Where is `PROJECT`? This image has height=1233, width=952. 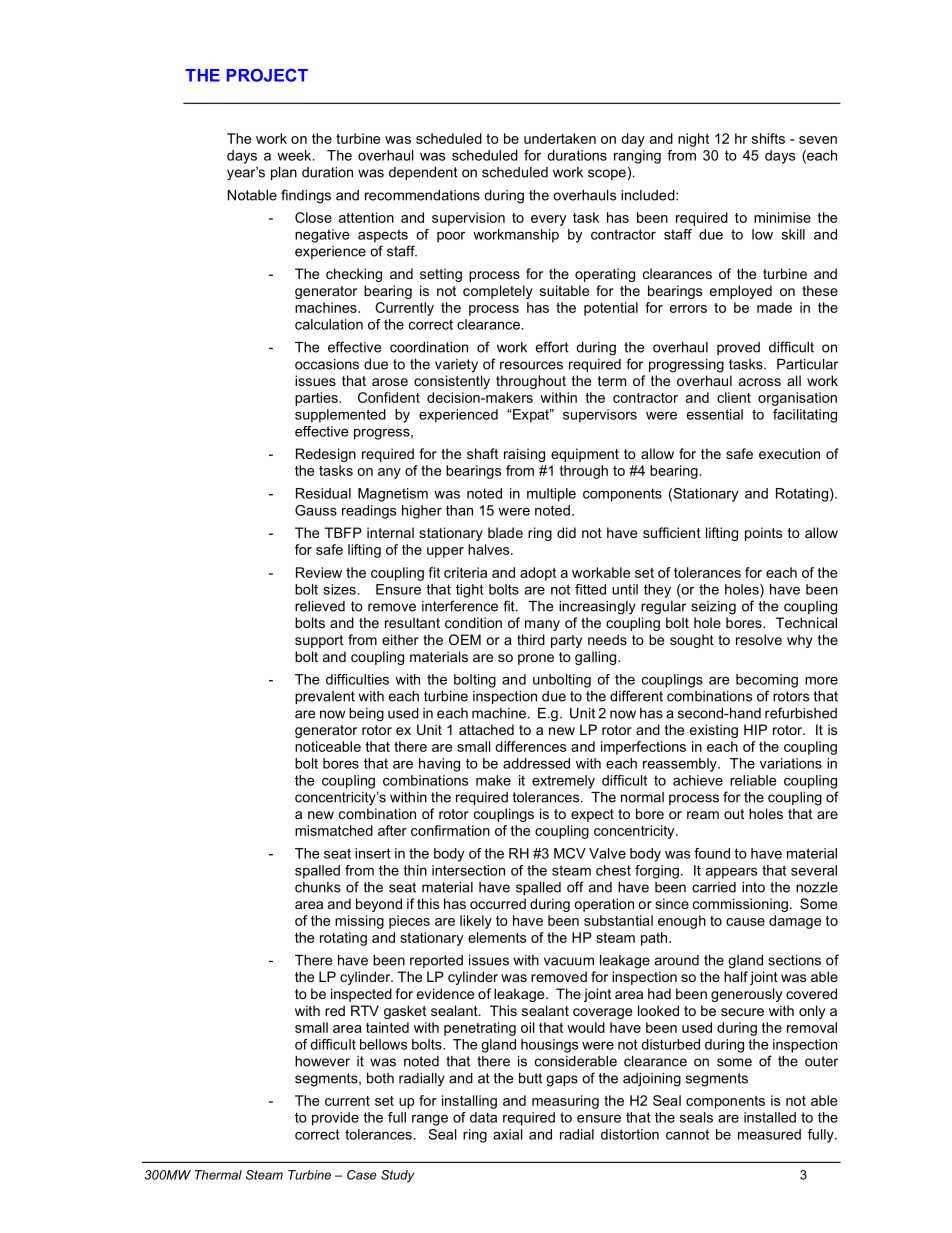
PROJECT is located at coordinates (267, 75).
